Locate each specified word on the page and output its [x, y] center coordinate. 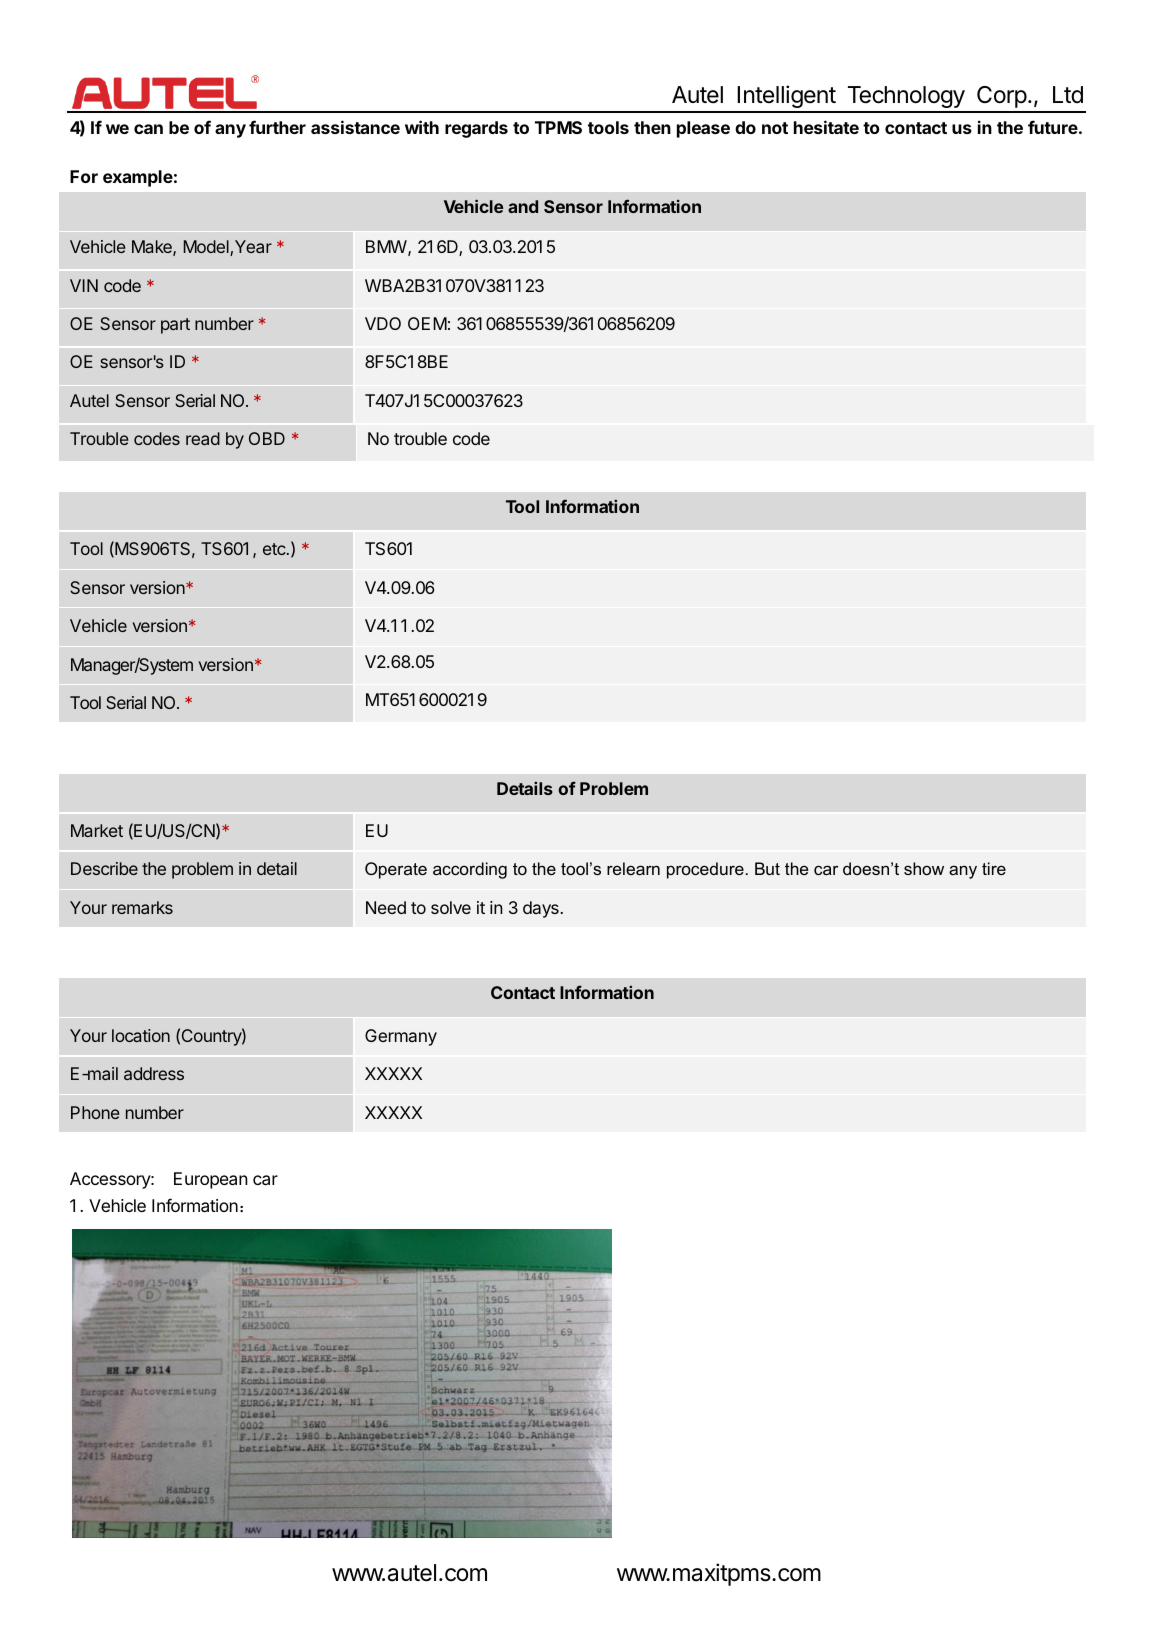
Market [97, 830]
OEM [427, 323]
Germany [401, 1037]
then [652, 127]
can [148, 129]
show [924, 868]
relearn [633, 868]
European [211, 1180]
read [203, 438]
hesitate [826, 127]
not [775, 128]
